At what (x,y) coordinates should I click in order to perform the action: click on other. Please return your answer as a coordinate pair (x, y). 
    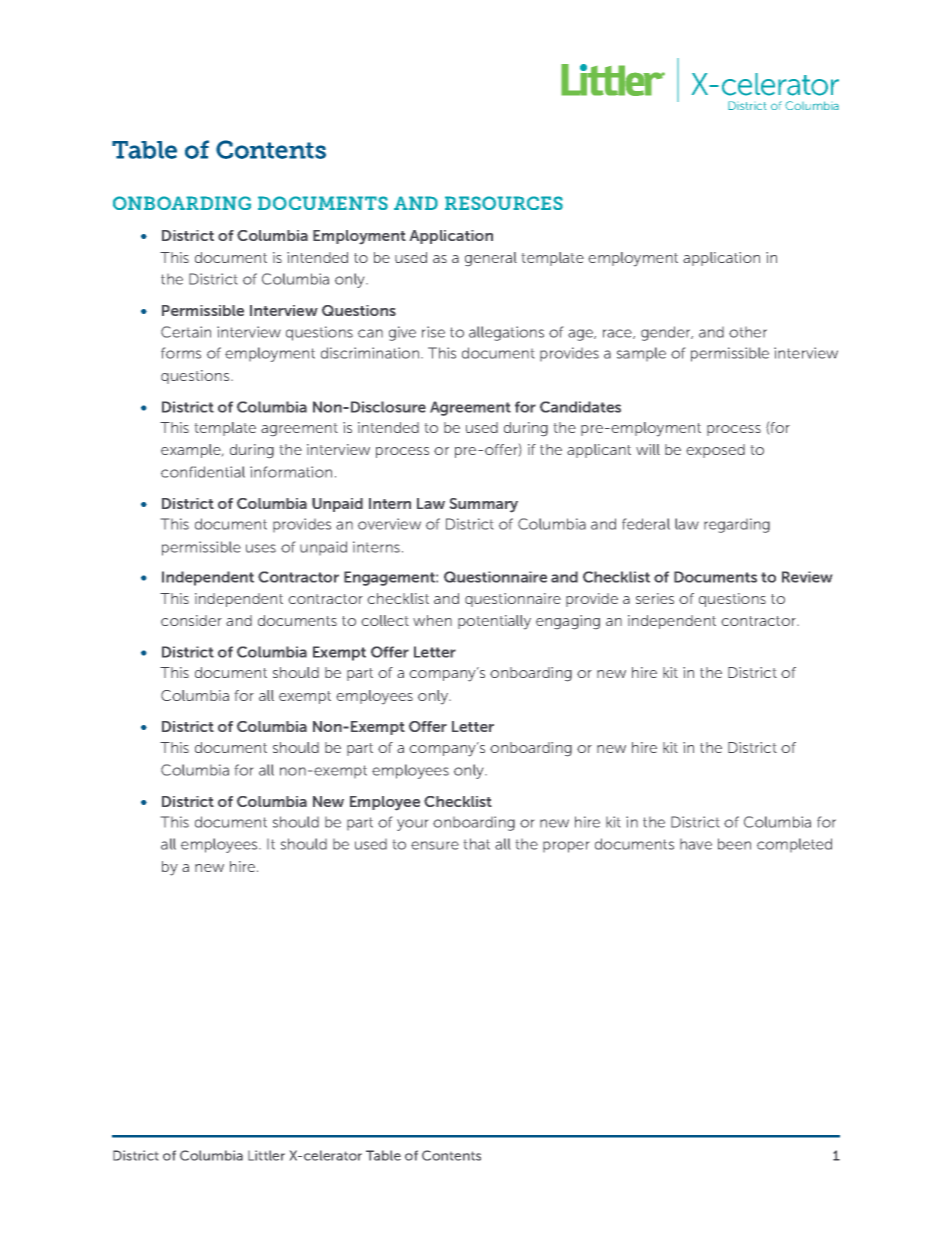
    Looking at the image, I should click on (748, 332).
